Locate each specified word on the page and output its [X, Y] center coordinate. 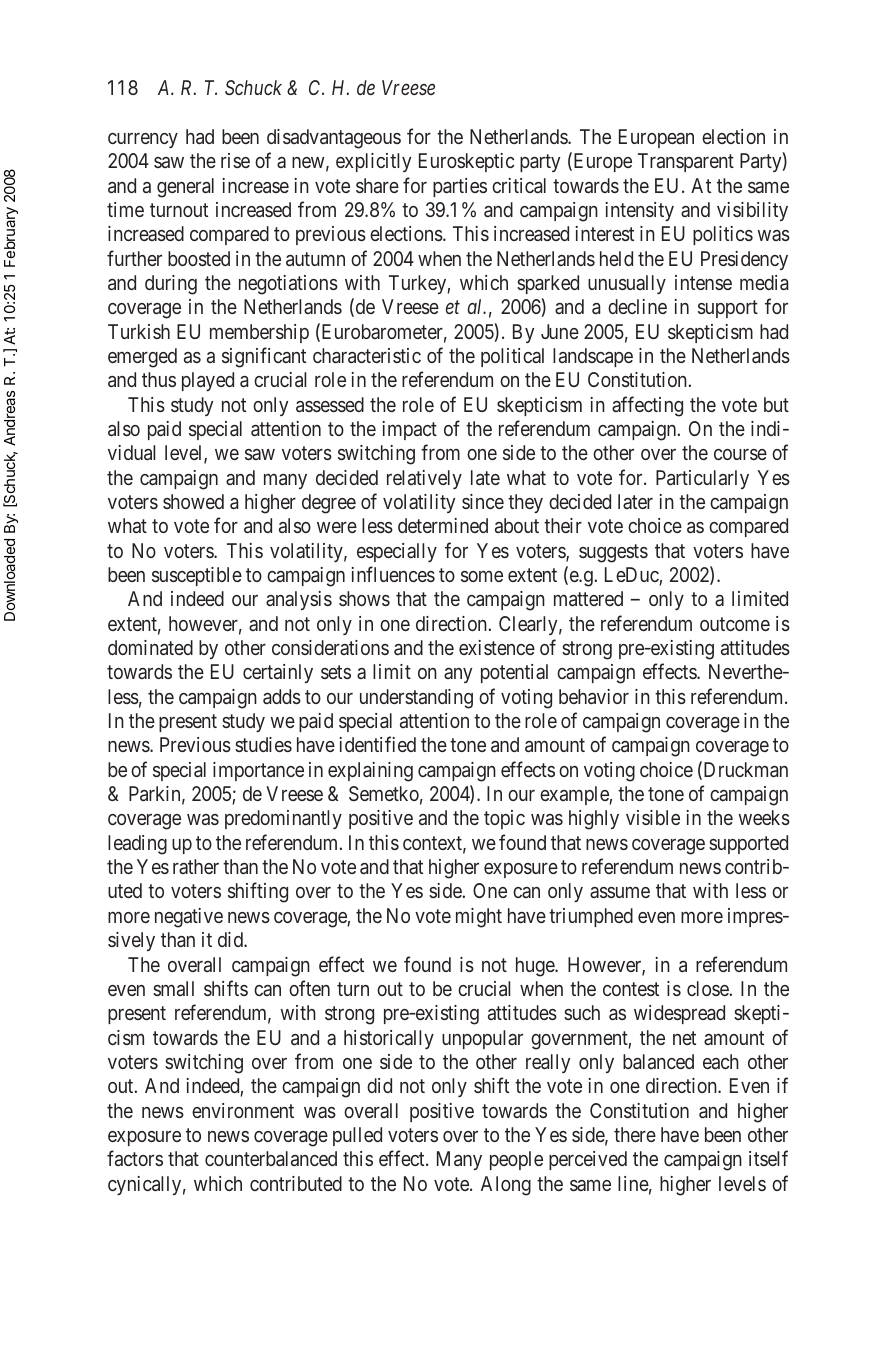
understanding [416, 699]
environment [243, 1110]
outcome [735, 624]
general [185, 188]
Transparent [686, 162]
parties [460, 187]
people [516, 1160]
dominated [150, 647]
